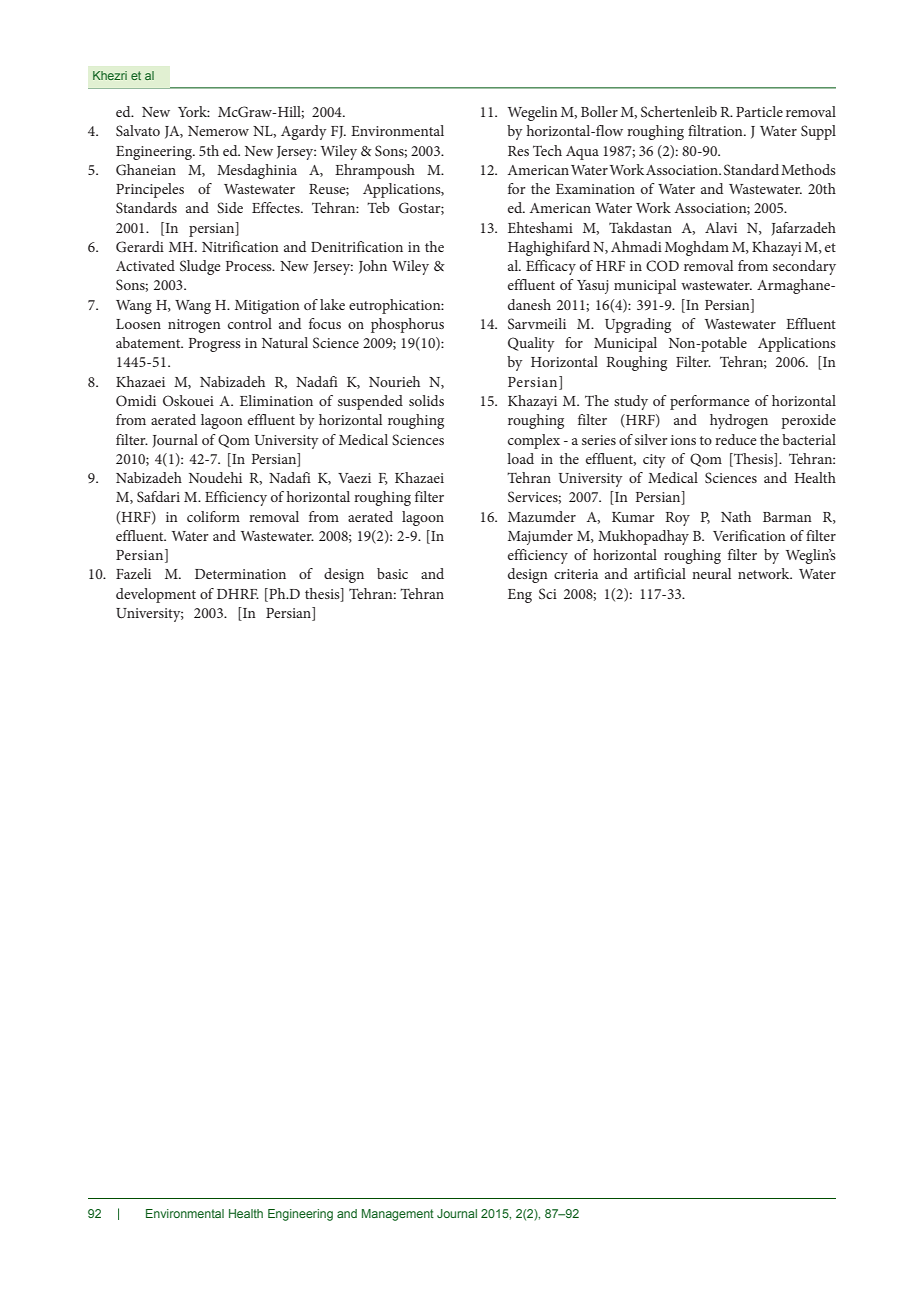 The width and height of the screenshot is (924, 1308). Describe the element at coordinates (398, 1215) in the screenshot. I see `Management` at that location.
